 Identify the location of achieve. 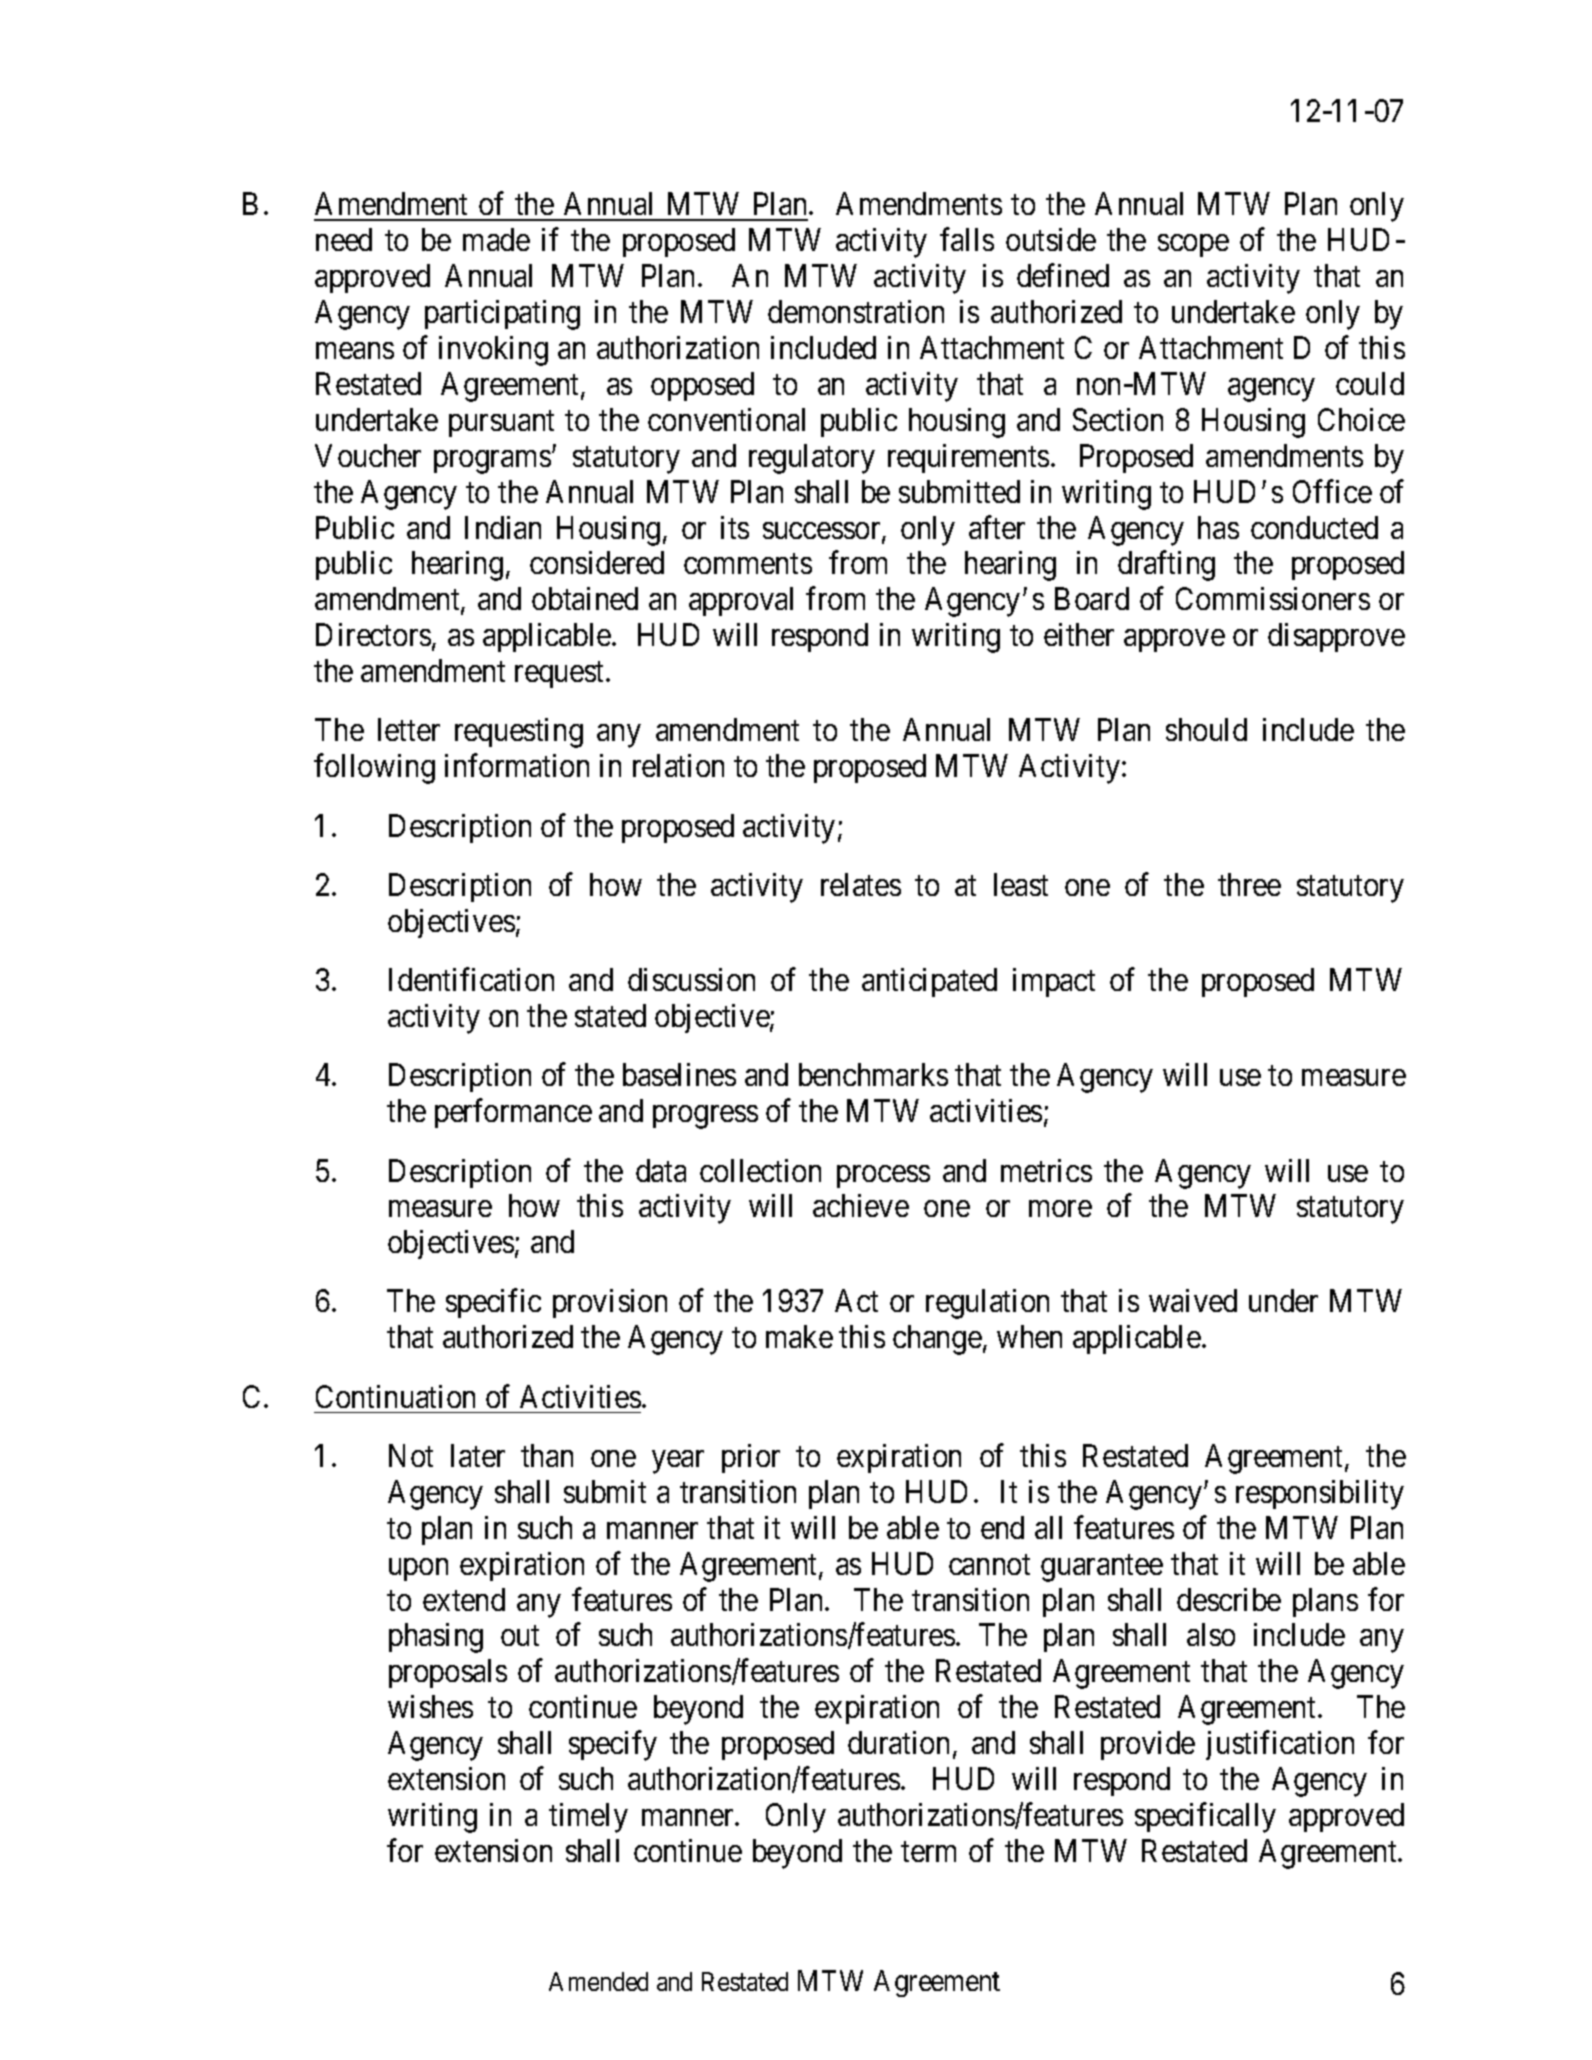
(861, 1205).
